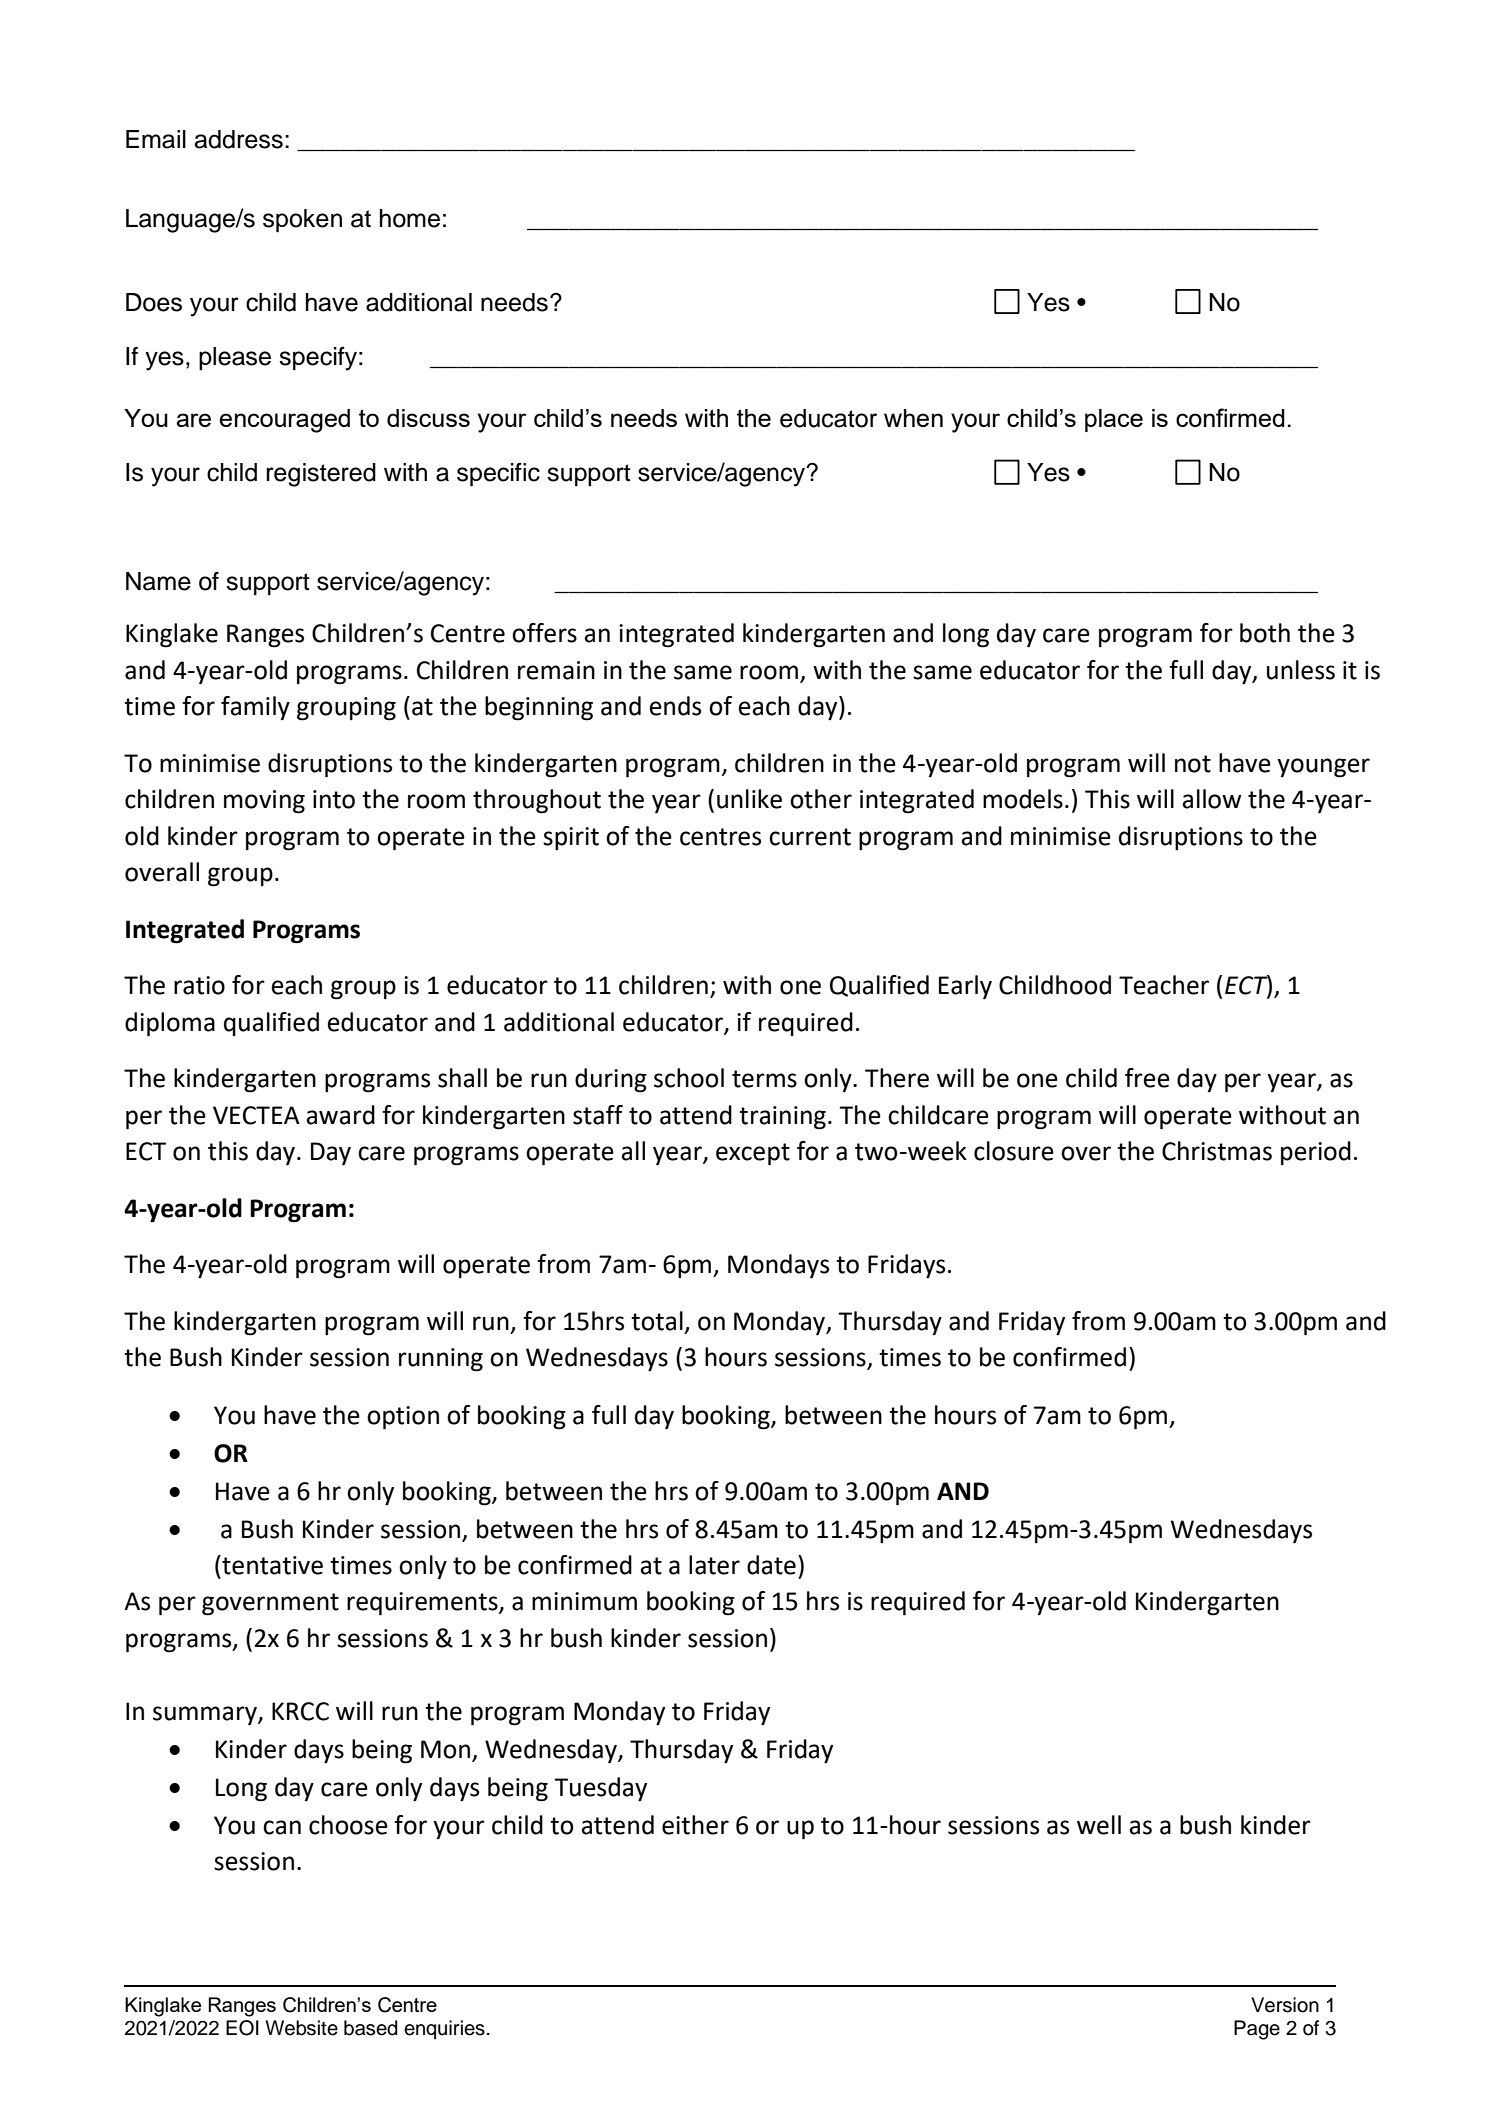 The height and width of the screenshot is (2116, 1496). Describe the element at coordinates (301, 2028) in the screenshot. I see `Website` at that location.
